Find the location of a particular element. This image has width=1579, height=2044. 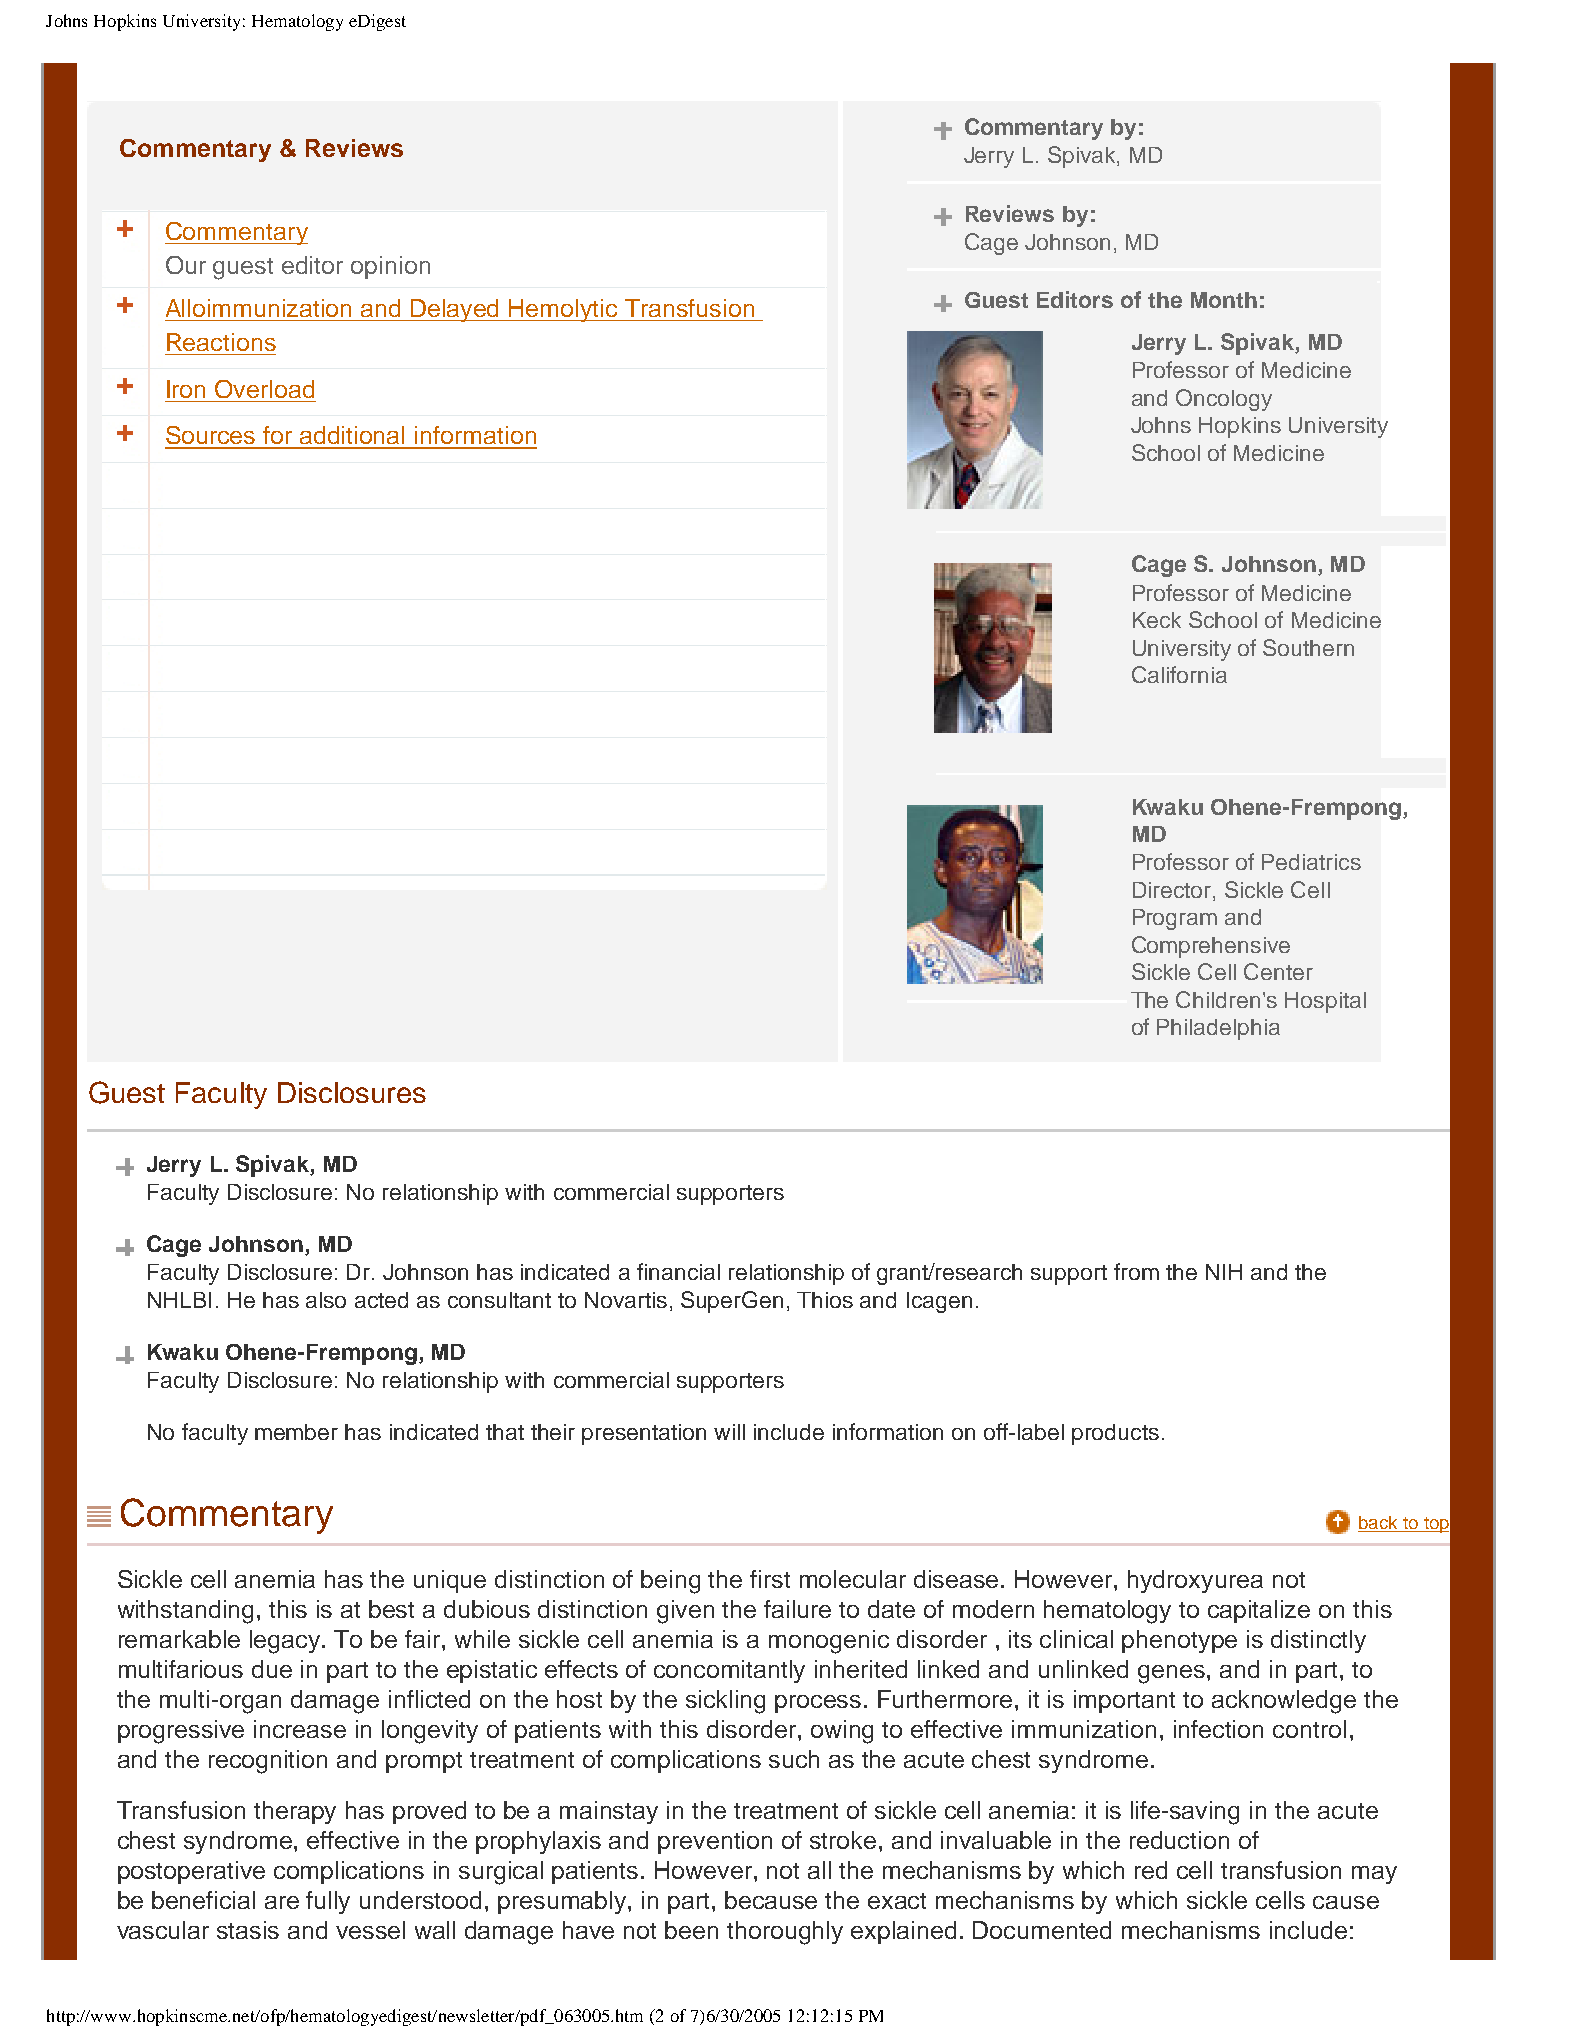

Pediatrics is located at coordinates (1311, 862).
